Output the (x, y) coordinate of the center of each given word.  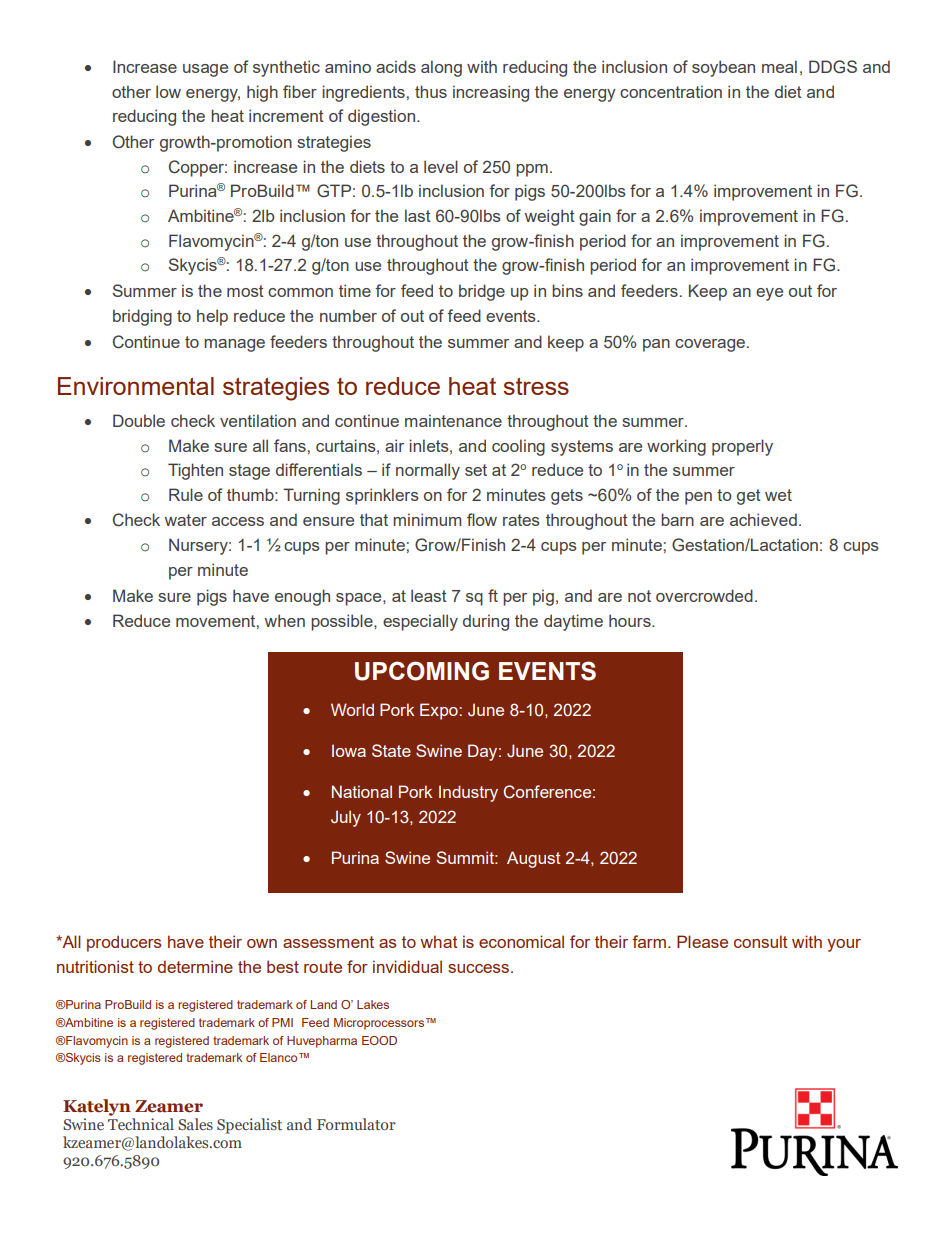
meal (779, 66)
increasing (491, 93)
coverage (711, 345)
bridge (482, 292)
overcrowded (704, 595)
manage (234, 345)
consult (760, 941)
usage (205, 70)
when (285, 620)
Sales (195, 1124)
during (486, 622)
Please (702, 941)
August (533, 859)
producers (124, 943)
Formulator (356, 1124)
